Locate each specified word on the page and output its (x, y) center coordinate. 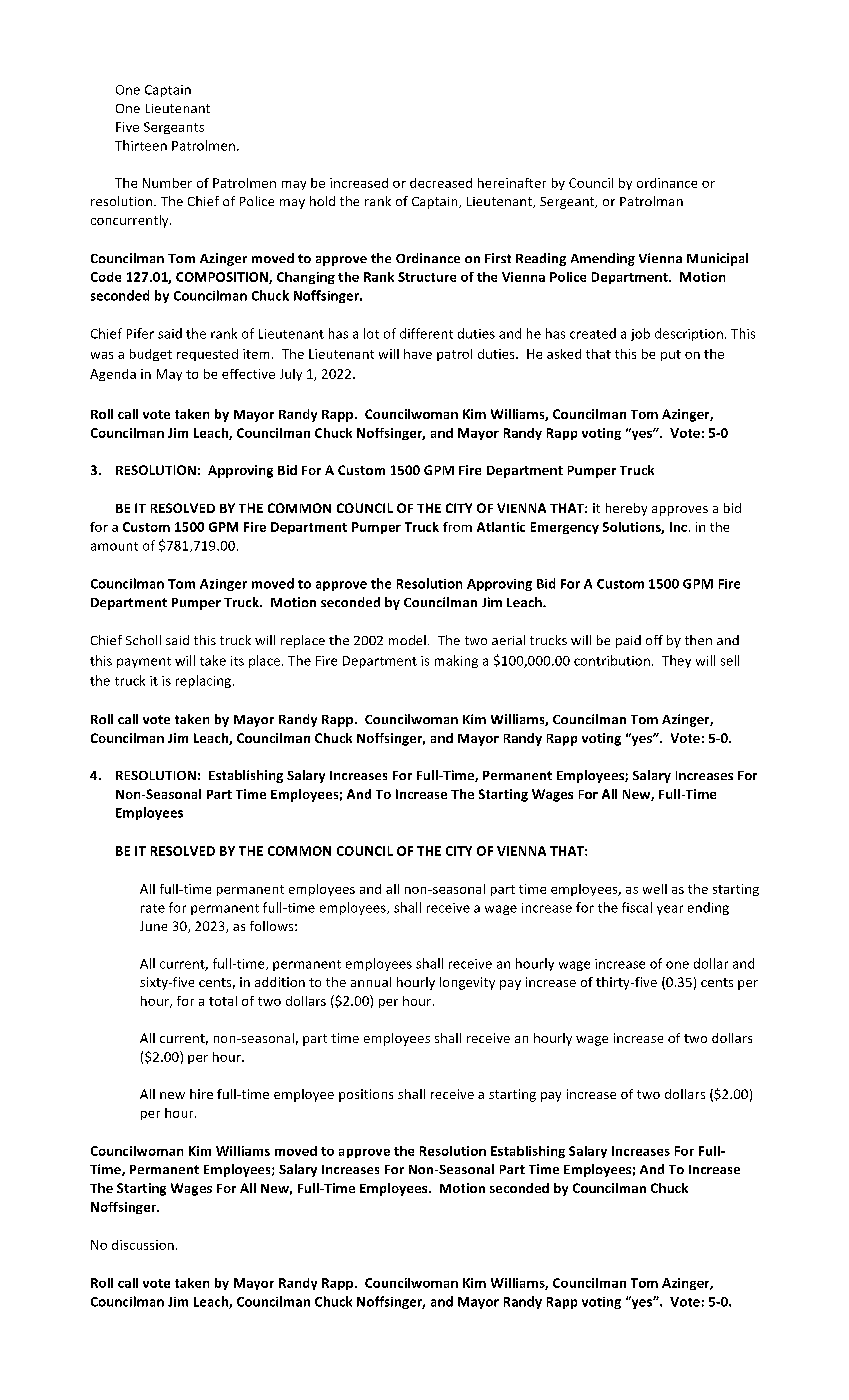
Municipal (717, 259)
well (655, 889)
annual (371, 982)
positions (366, 1095)
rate (153, 908)
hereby (626, 509)
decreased (441, 183)
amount (114, 546)
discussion (143, 1245)
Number (167, 183)
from (457, 527)
